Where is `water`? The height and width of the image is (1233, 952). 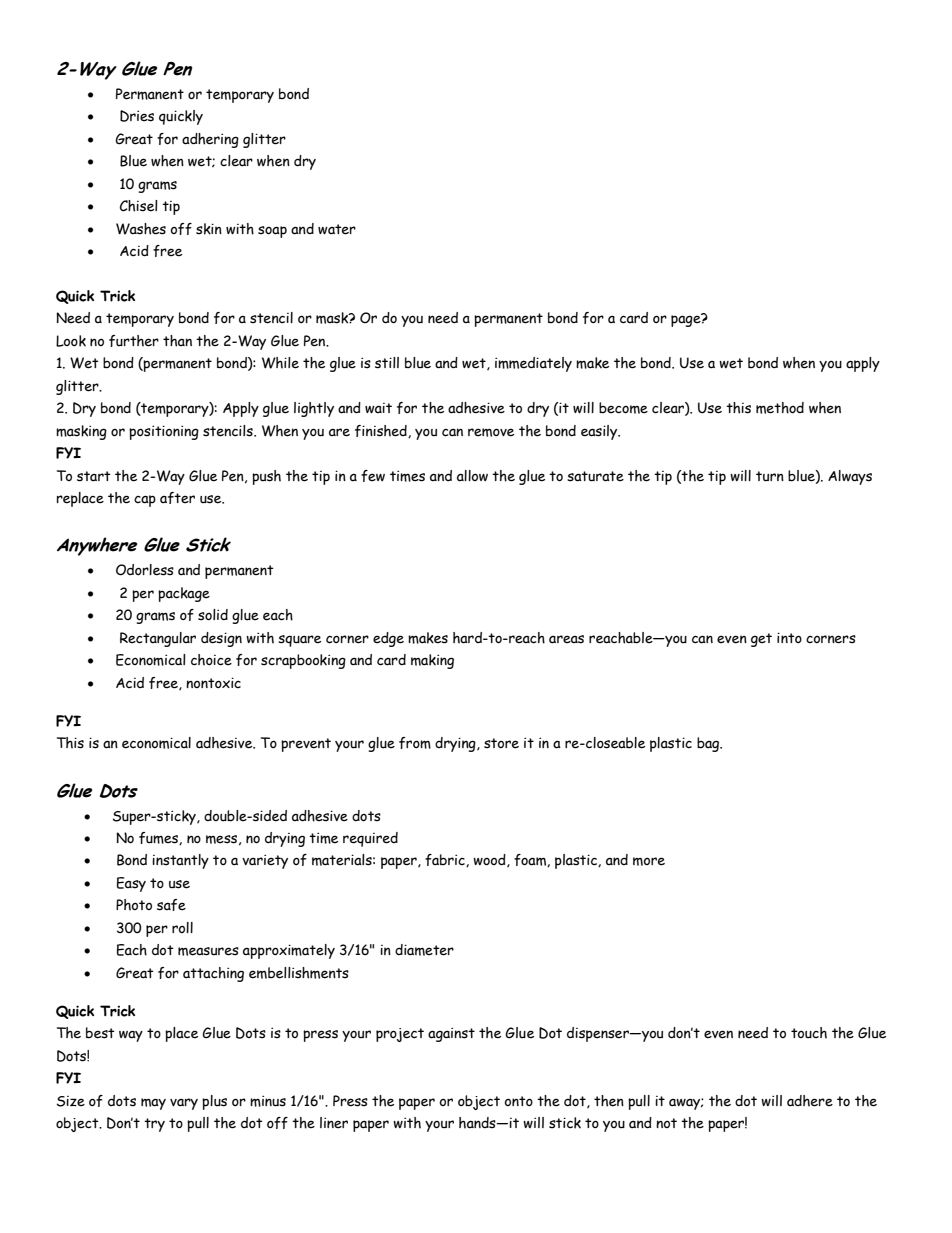 water is located at coordinates (337, 229).
